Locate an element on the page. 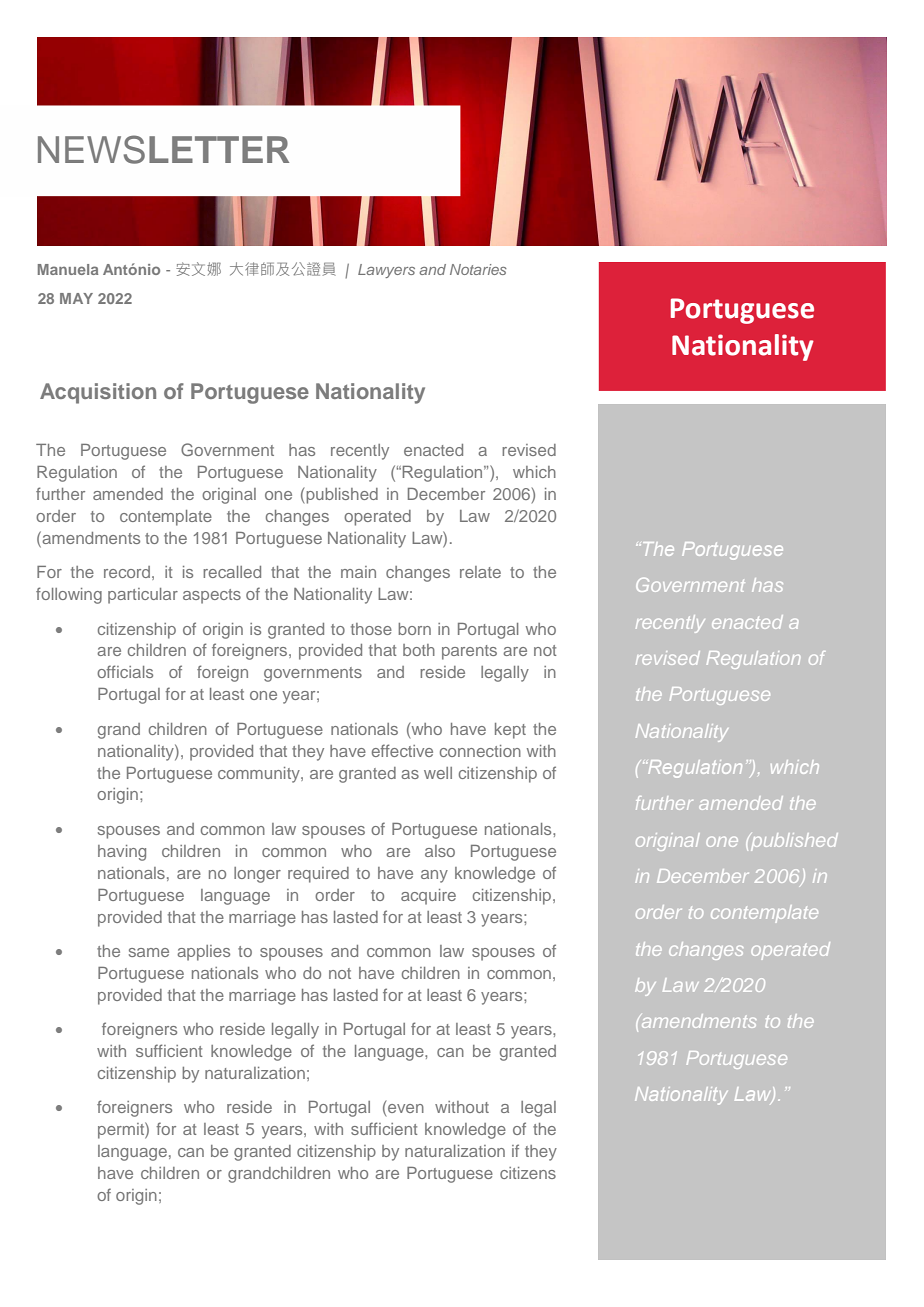 The height and width of the document is (1307, 924). same is located at coordinates (149, 952).
